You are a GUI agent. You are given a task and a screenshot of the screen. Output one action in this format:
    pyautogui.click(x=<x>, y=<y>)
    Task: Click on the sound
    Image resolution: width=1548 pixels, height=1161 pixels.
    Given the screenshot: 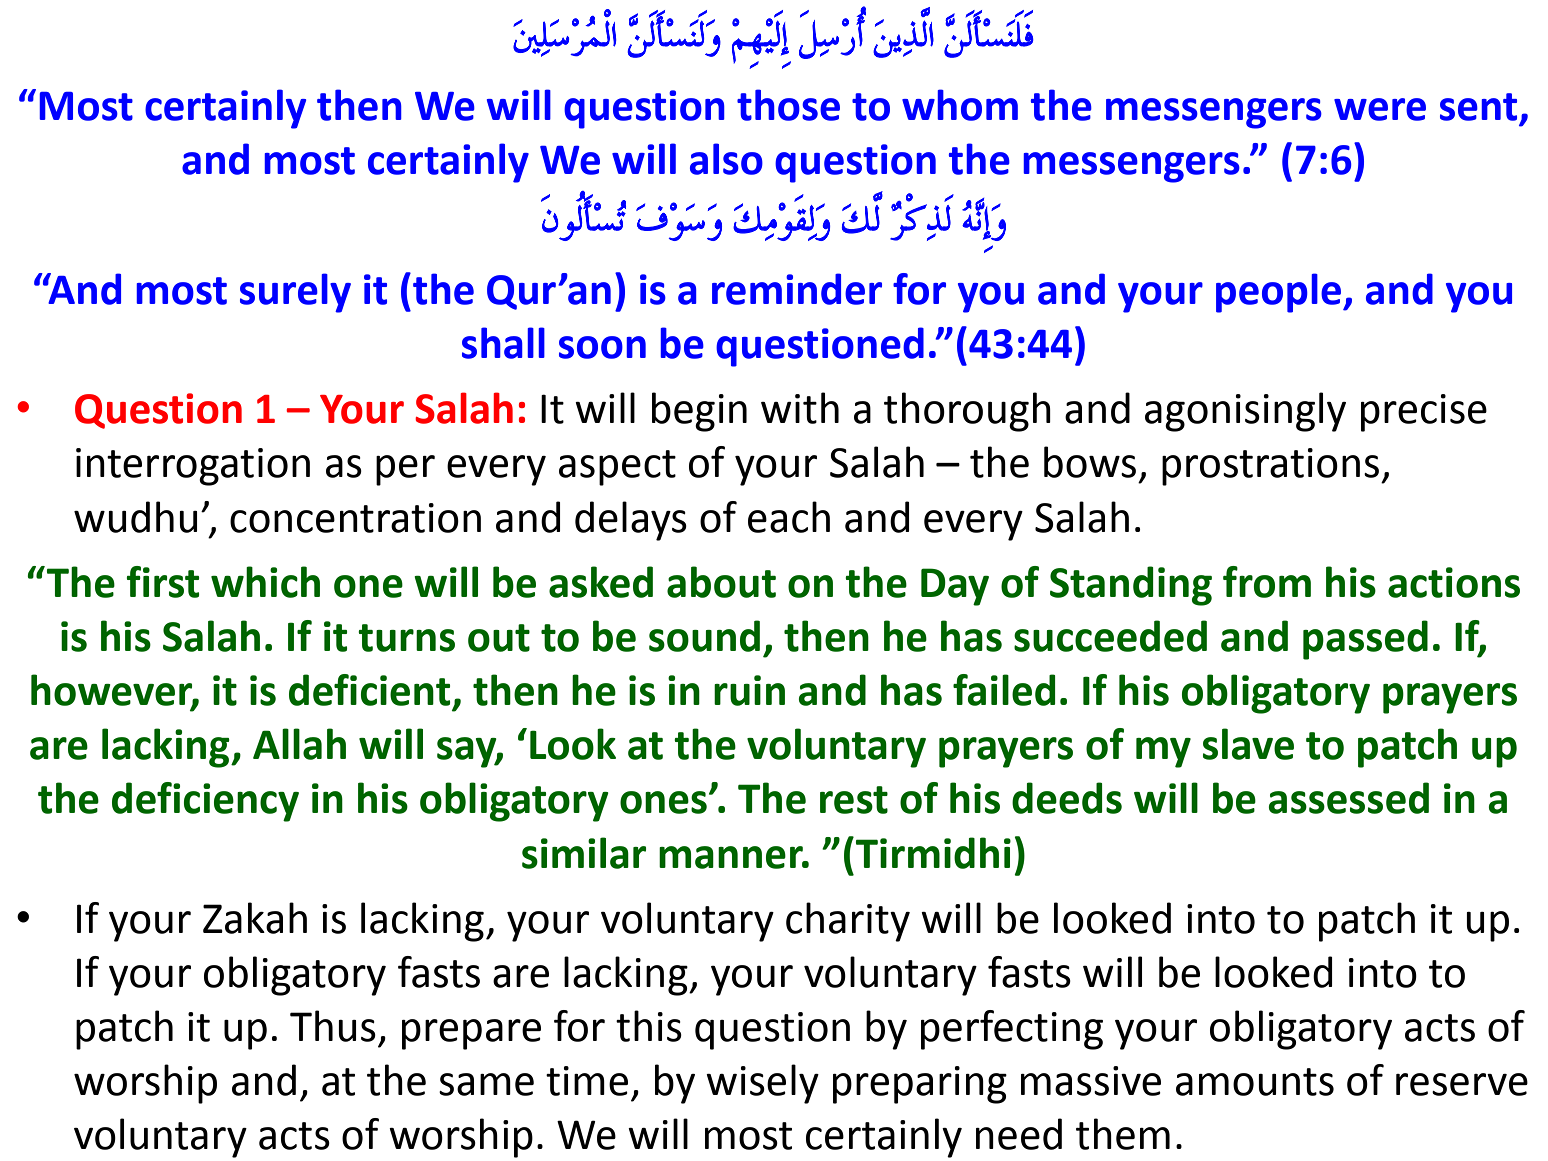 What is the action you would take?
    pyautogui.click(x=704, y=636)
